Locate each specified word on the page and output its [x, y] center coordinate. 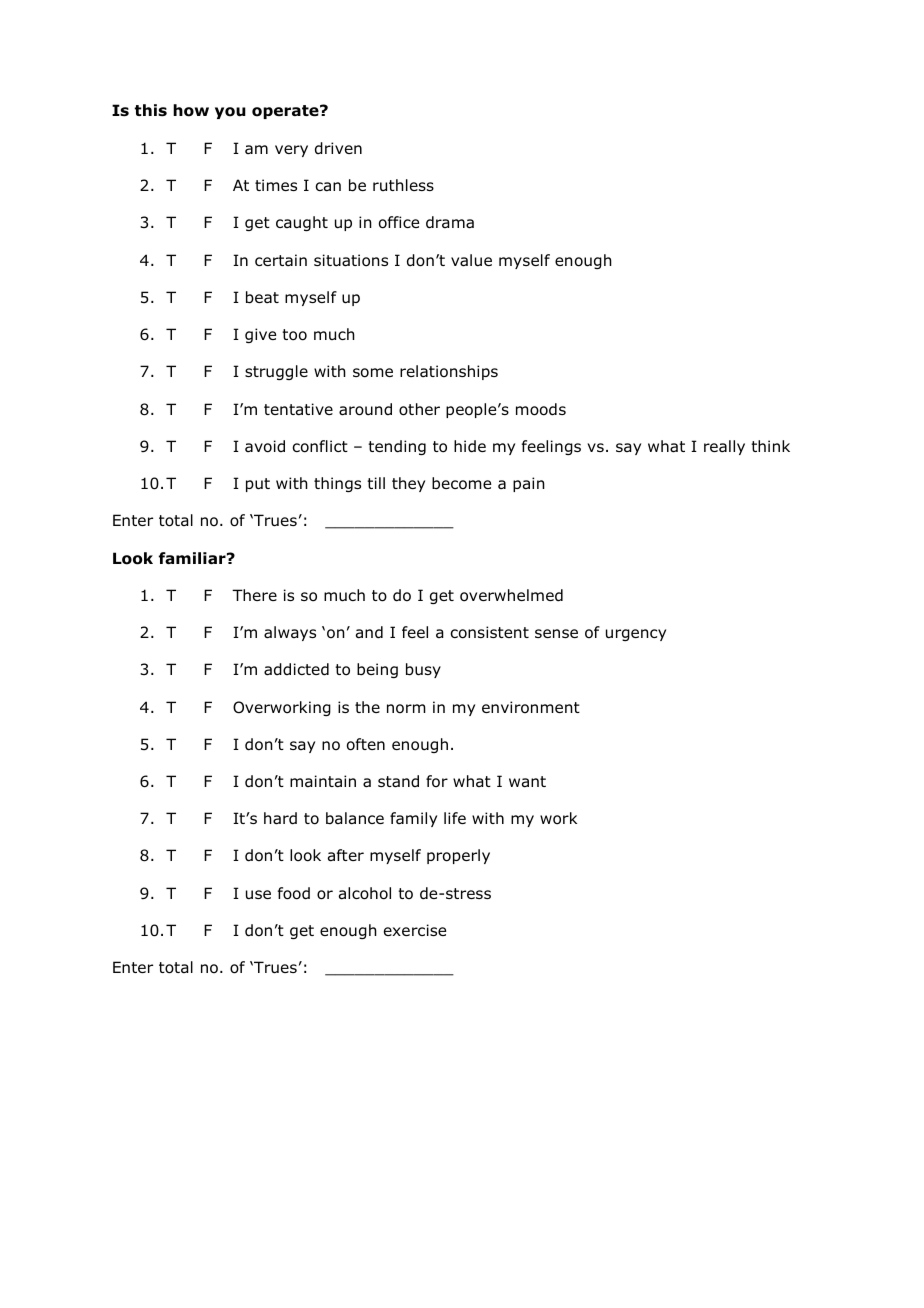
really [724, 447]
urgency [636, 635]
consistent [489, 632]
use [258, 895]
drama [450, 222]
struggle [276, 372]
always [290, 633]
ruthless [403, 185]
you [230, 113]
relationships [449, 372]
